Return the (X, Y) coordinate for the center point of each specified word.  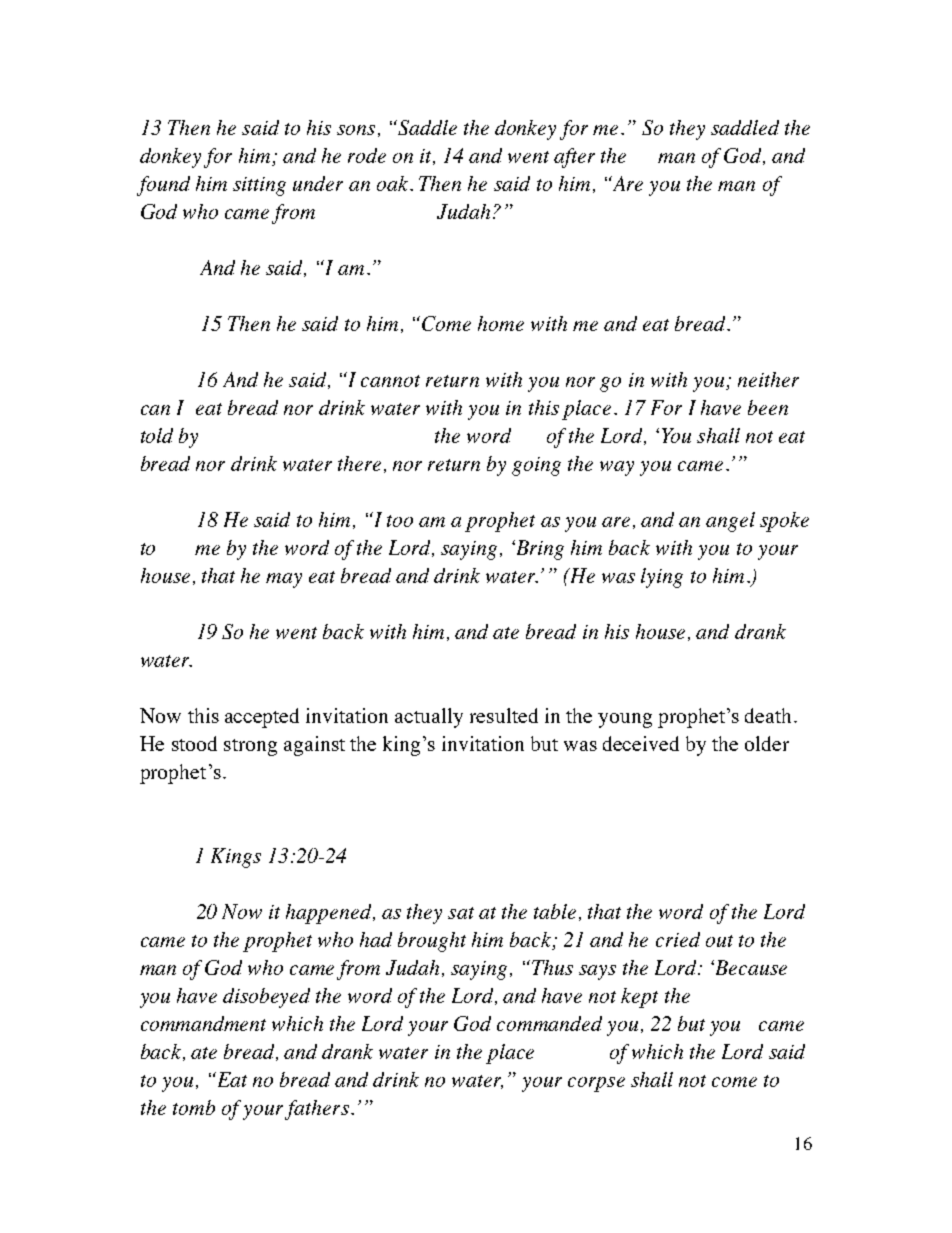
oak (394, 183)
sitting (259, 186)
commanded (549, 1023)
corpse (596, 1084)
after (574, 158)
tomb (194, 1107)
